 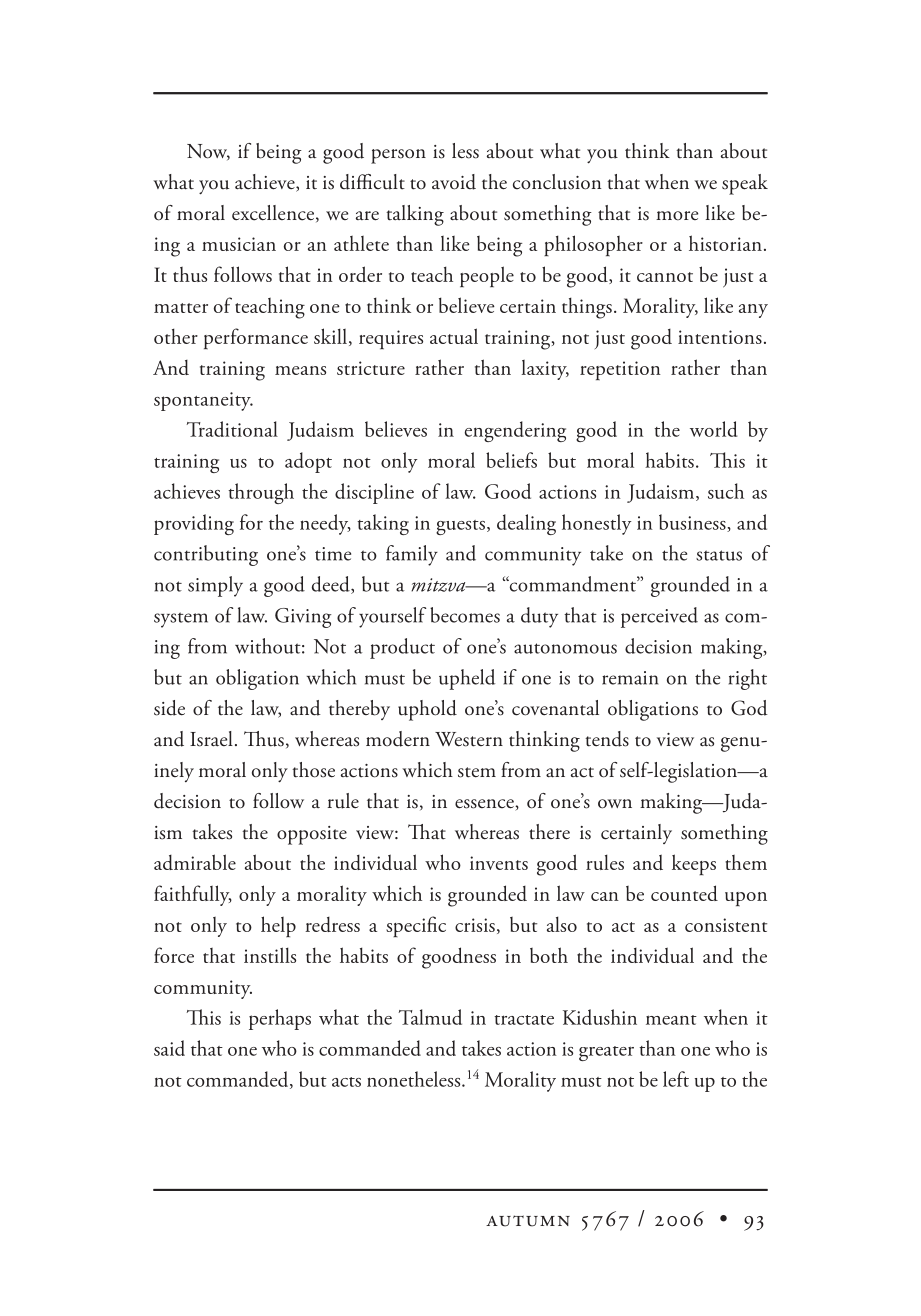 I want to click on perceived, so click(x=659, y=617).
